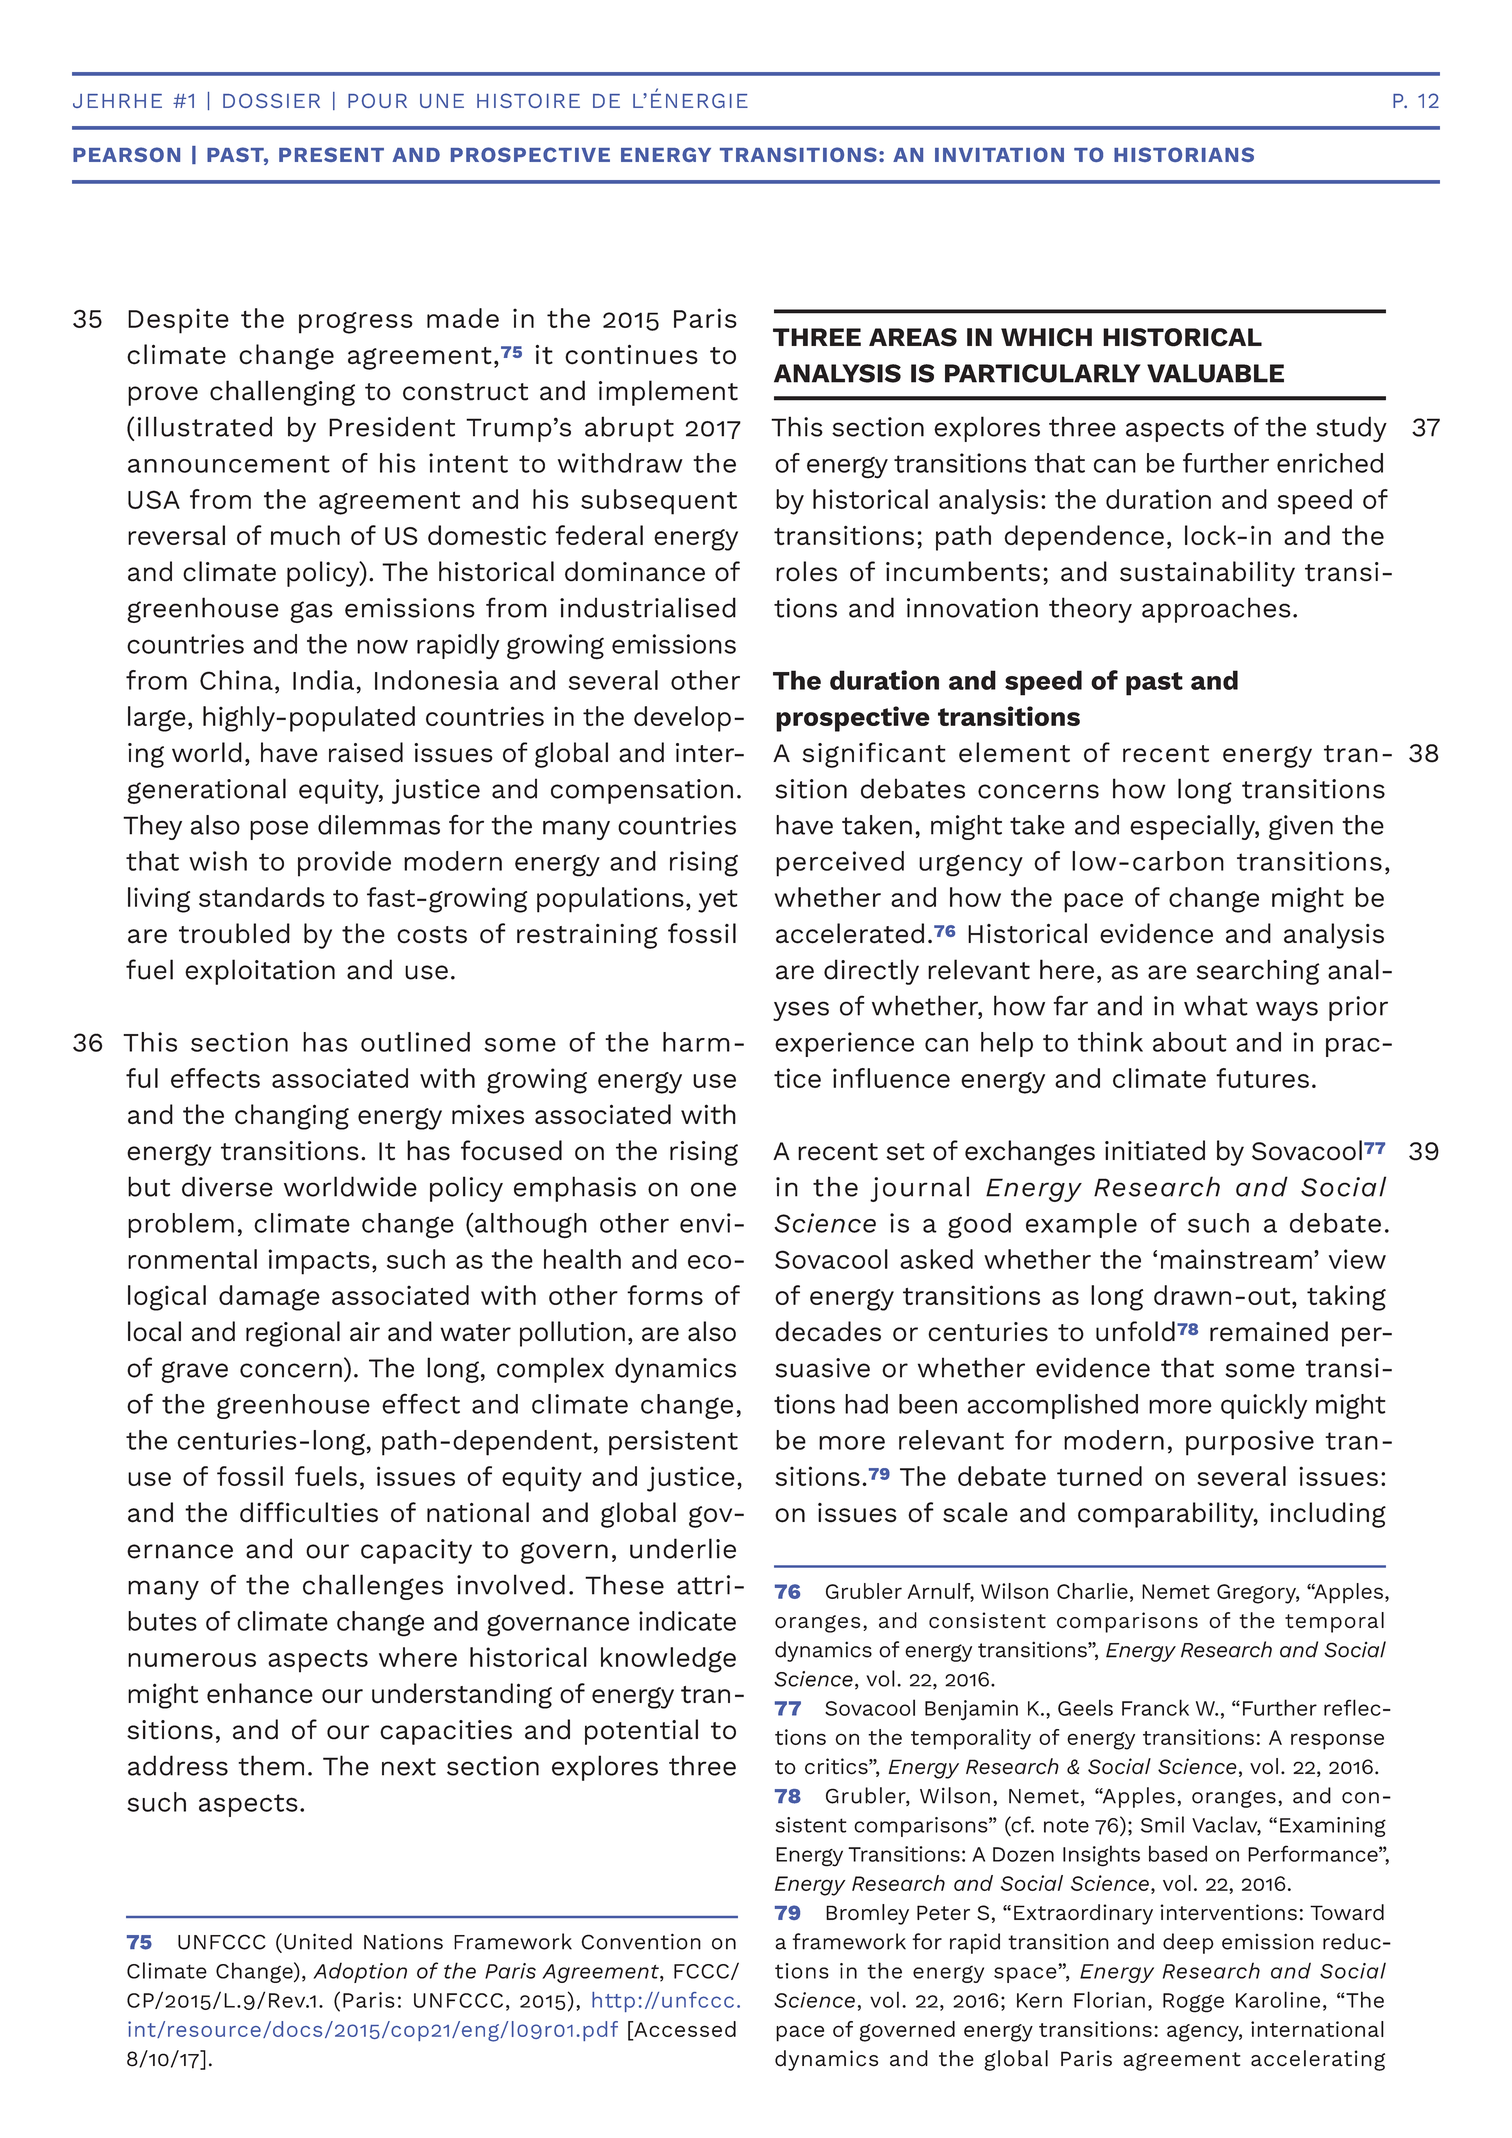 This screenshot has width=1512, height=2138. What do you see at coordinates (1262, 1078) in the screenshot?
I see `futures` at bounding box center [1262, 1078].
